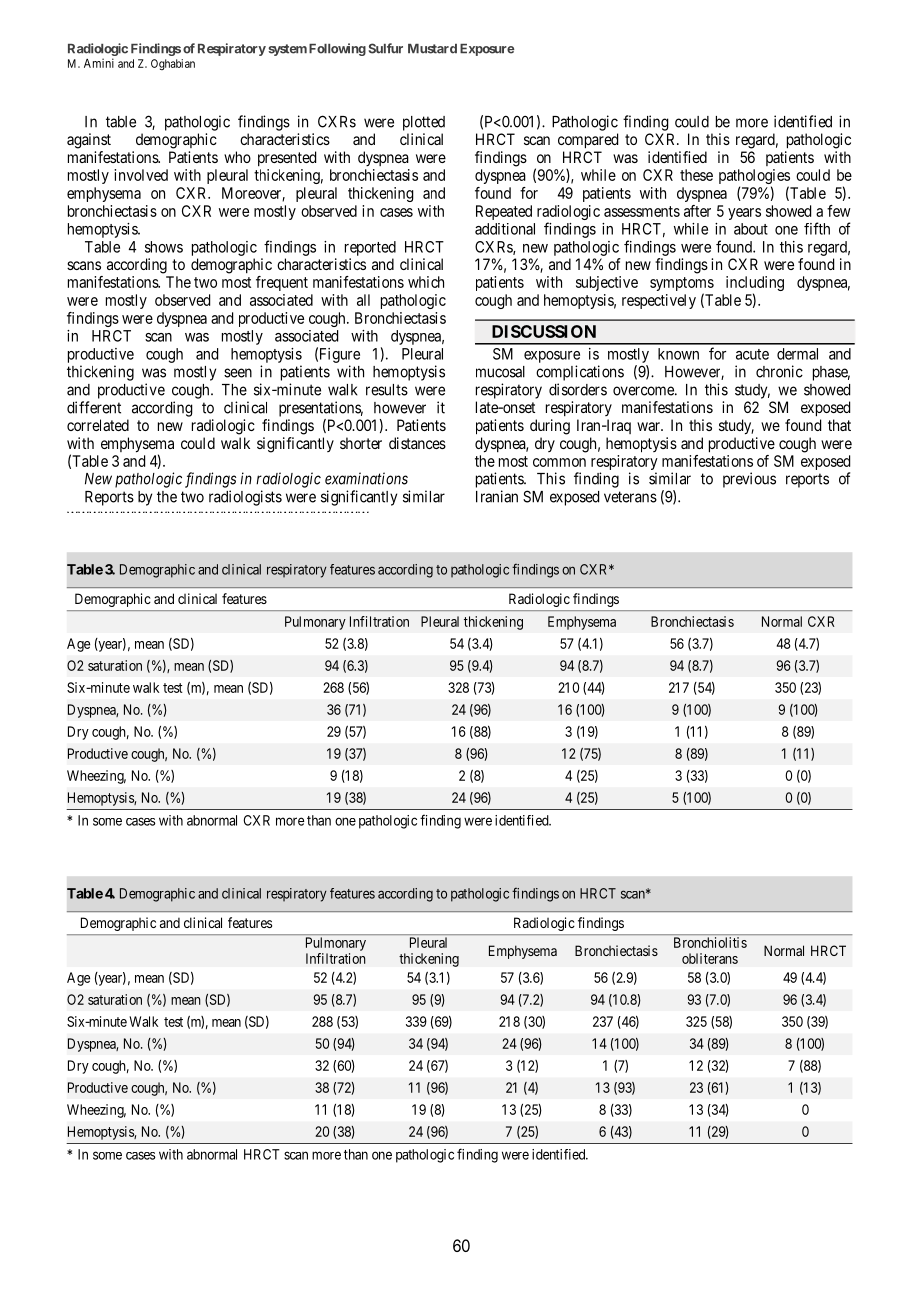  Describe the element at coordinates (245, 498) in the screenshot. I see `radiologists` at that location.
